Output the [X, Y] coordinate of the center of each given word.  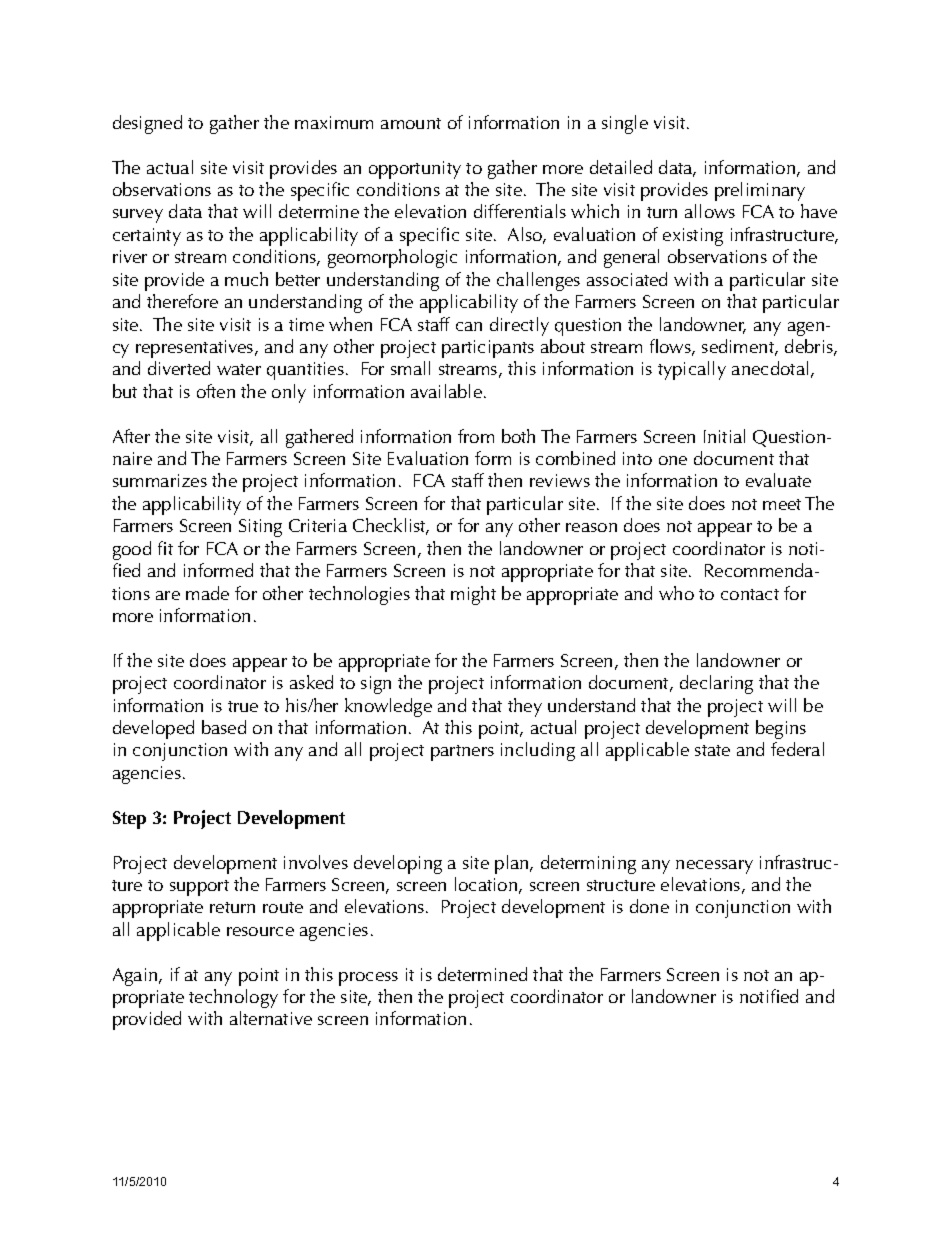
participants [488, 349]
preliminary [760, 191]
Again [136, 977]
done [649, 906]
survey [138, 216]
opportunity [415, 170]
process [368, 979]
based [224, 727]
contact [750, 594]
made [207, 593]
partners [462, 753]
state [712, 750]
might [473, 595]
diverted [179, 368]
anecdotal [770, 368]
